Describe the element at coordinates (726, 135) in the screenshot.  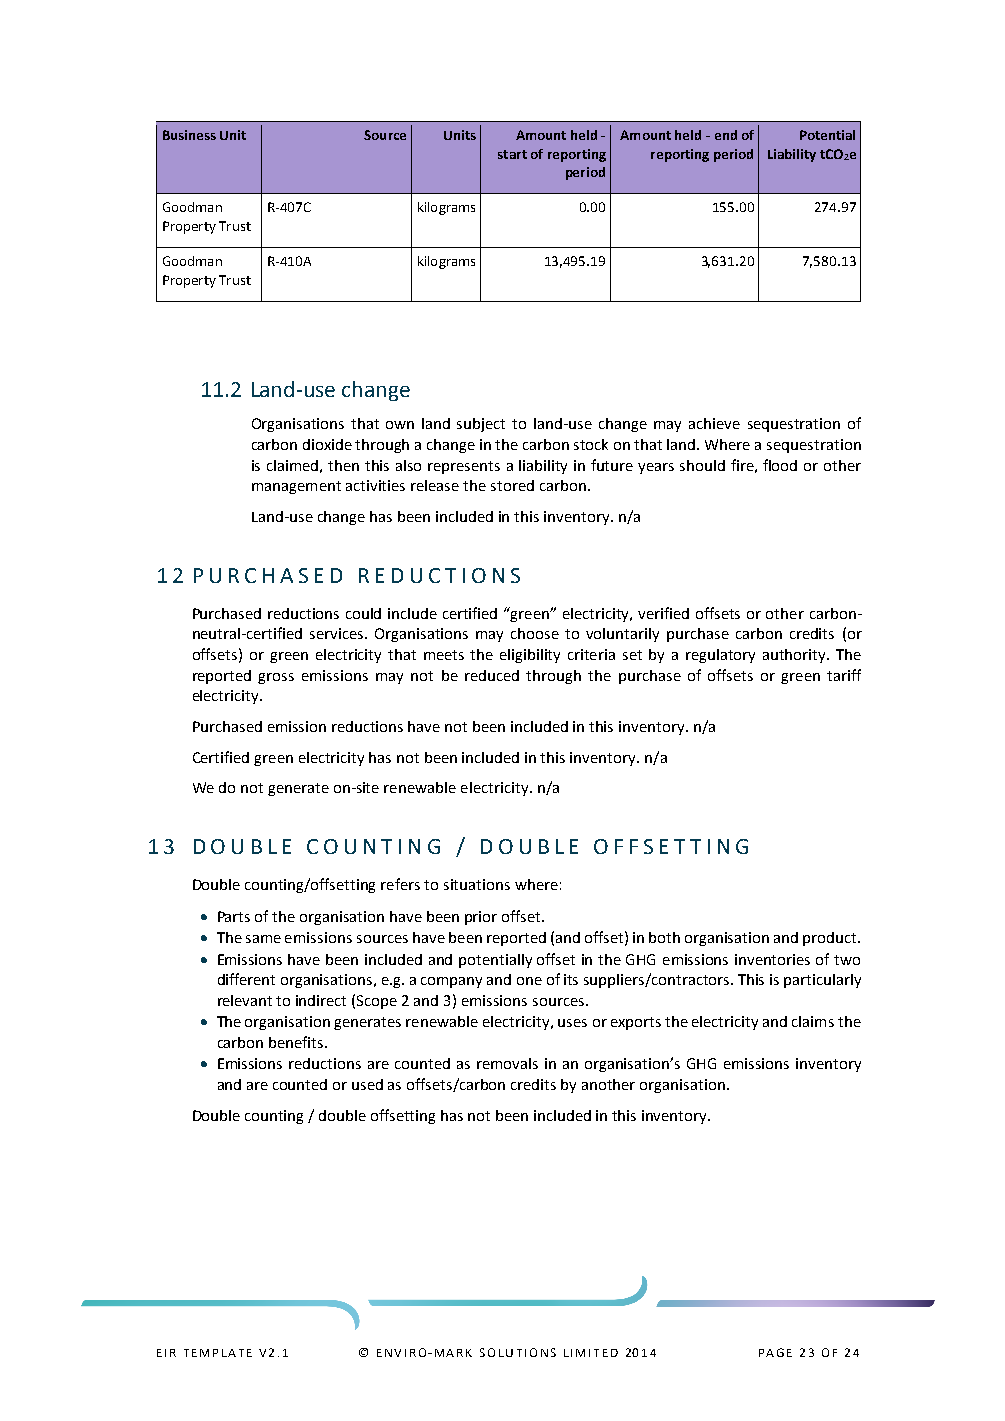
I see `end` at that location.
